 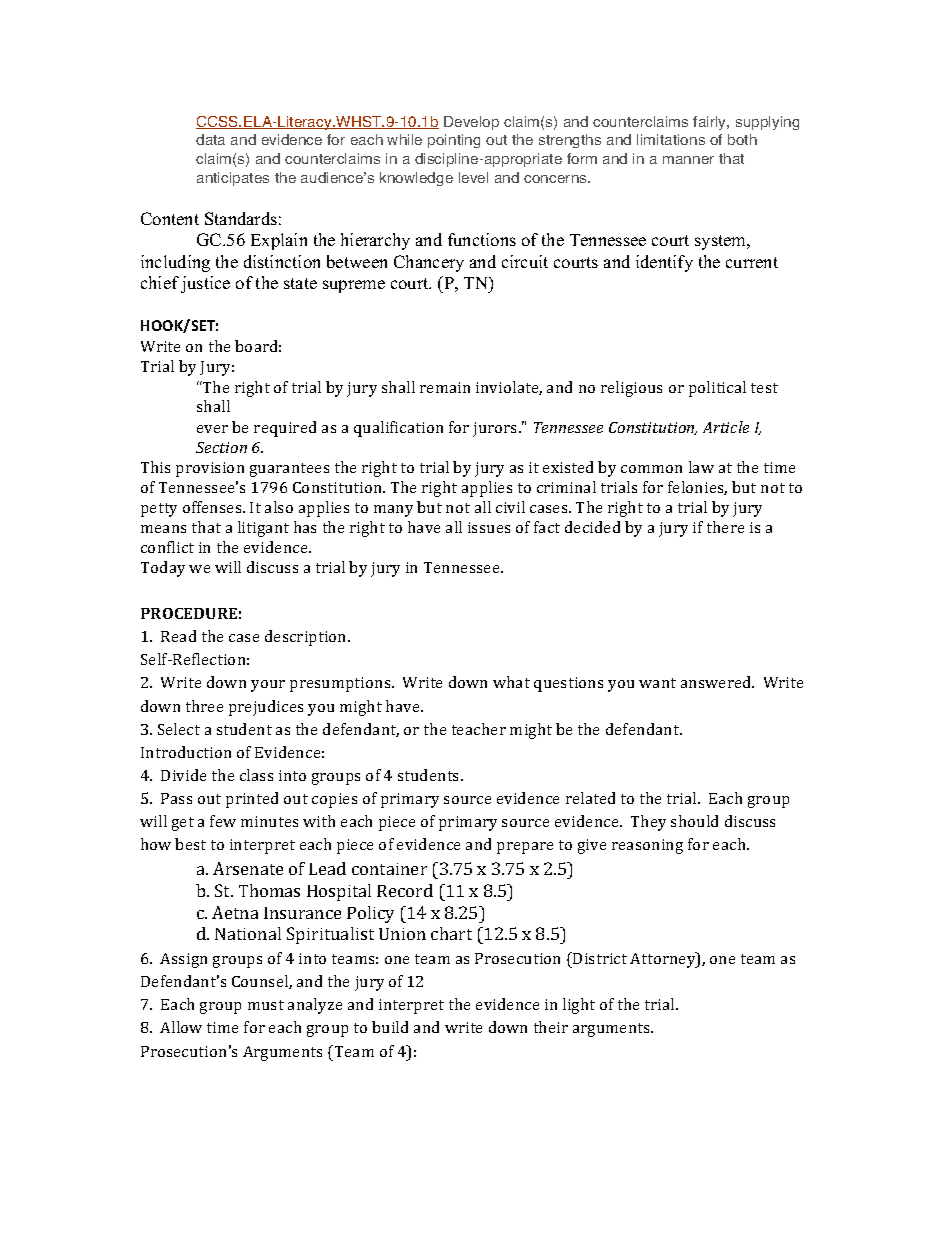 I want to click on must, so click(x=266, y=1005).
